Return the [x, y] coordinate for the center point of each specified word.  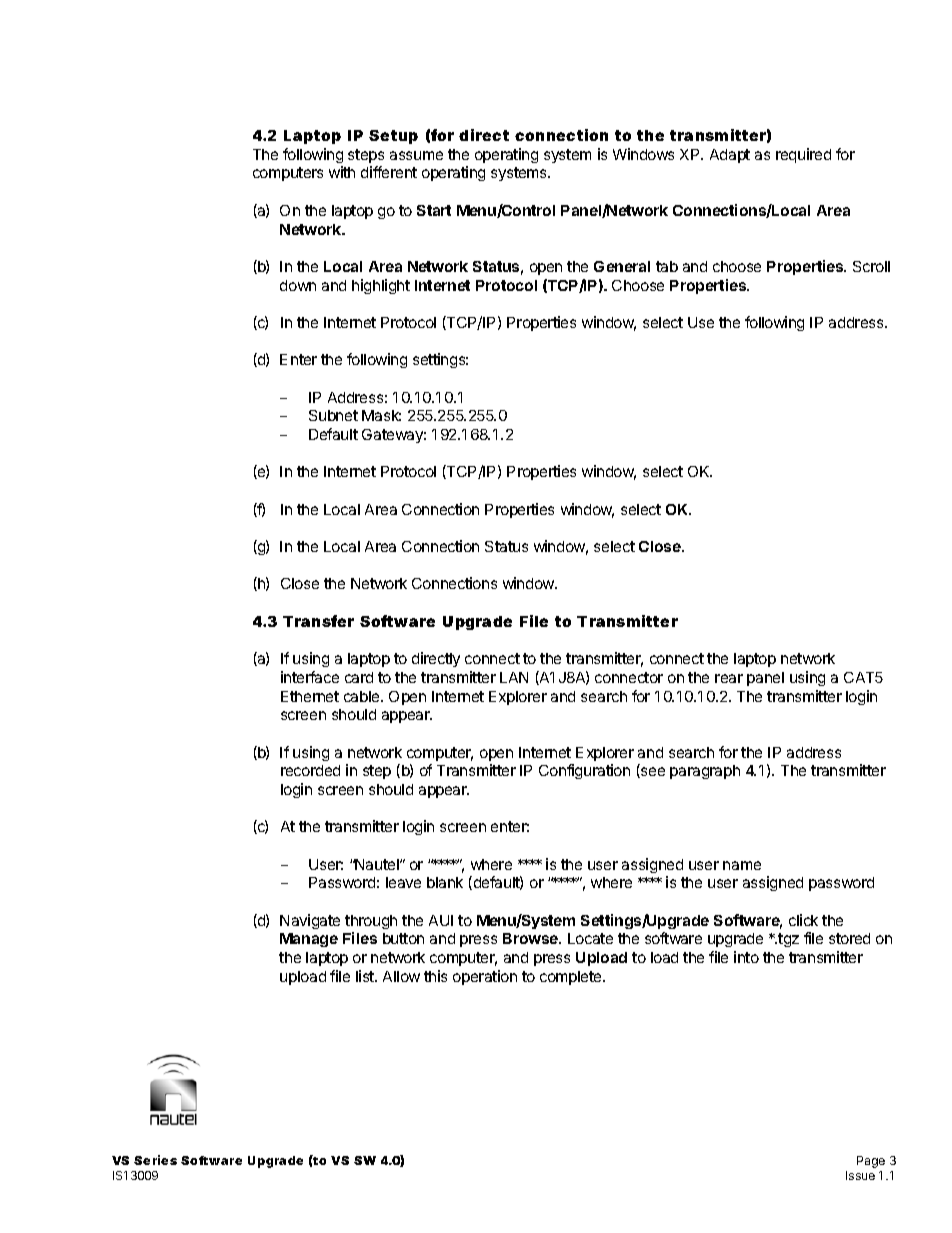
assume [416, 155]
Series [155, 1160]
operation [485, 977]
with [342, 172]
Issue [860, 1175]
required [803, 155]
